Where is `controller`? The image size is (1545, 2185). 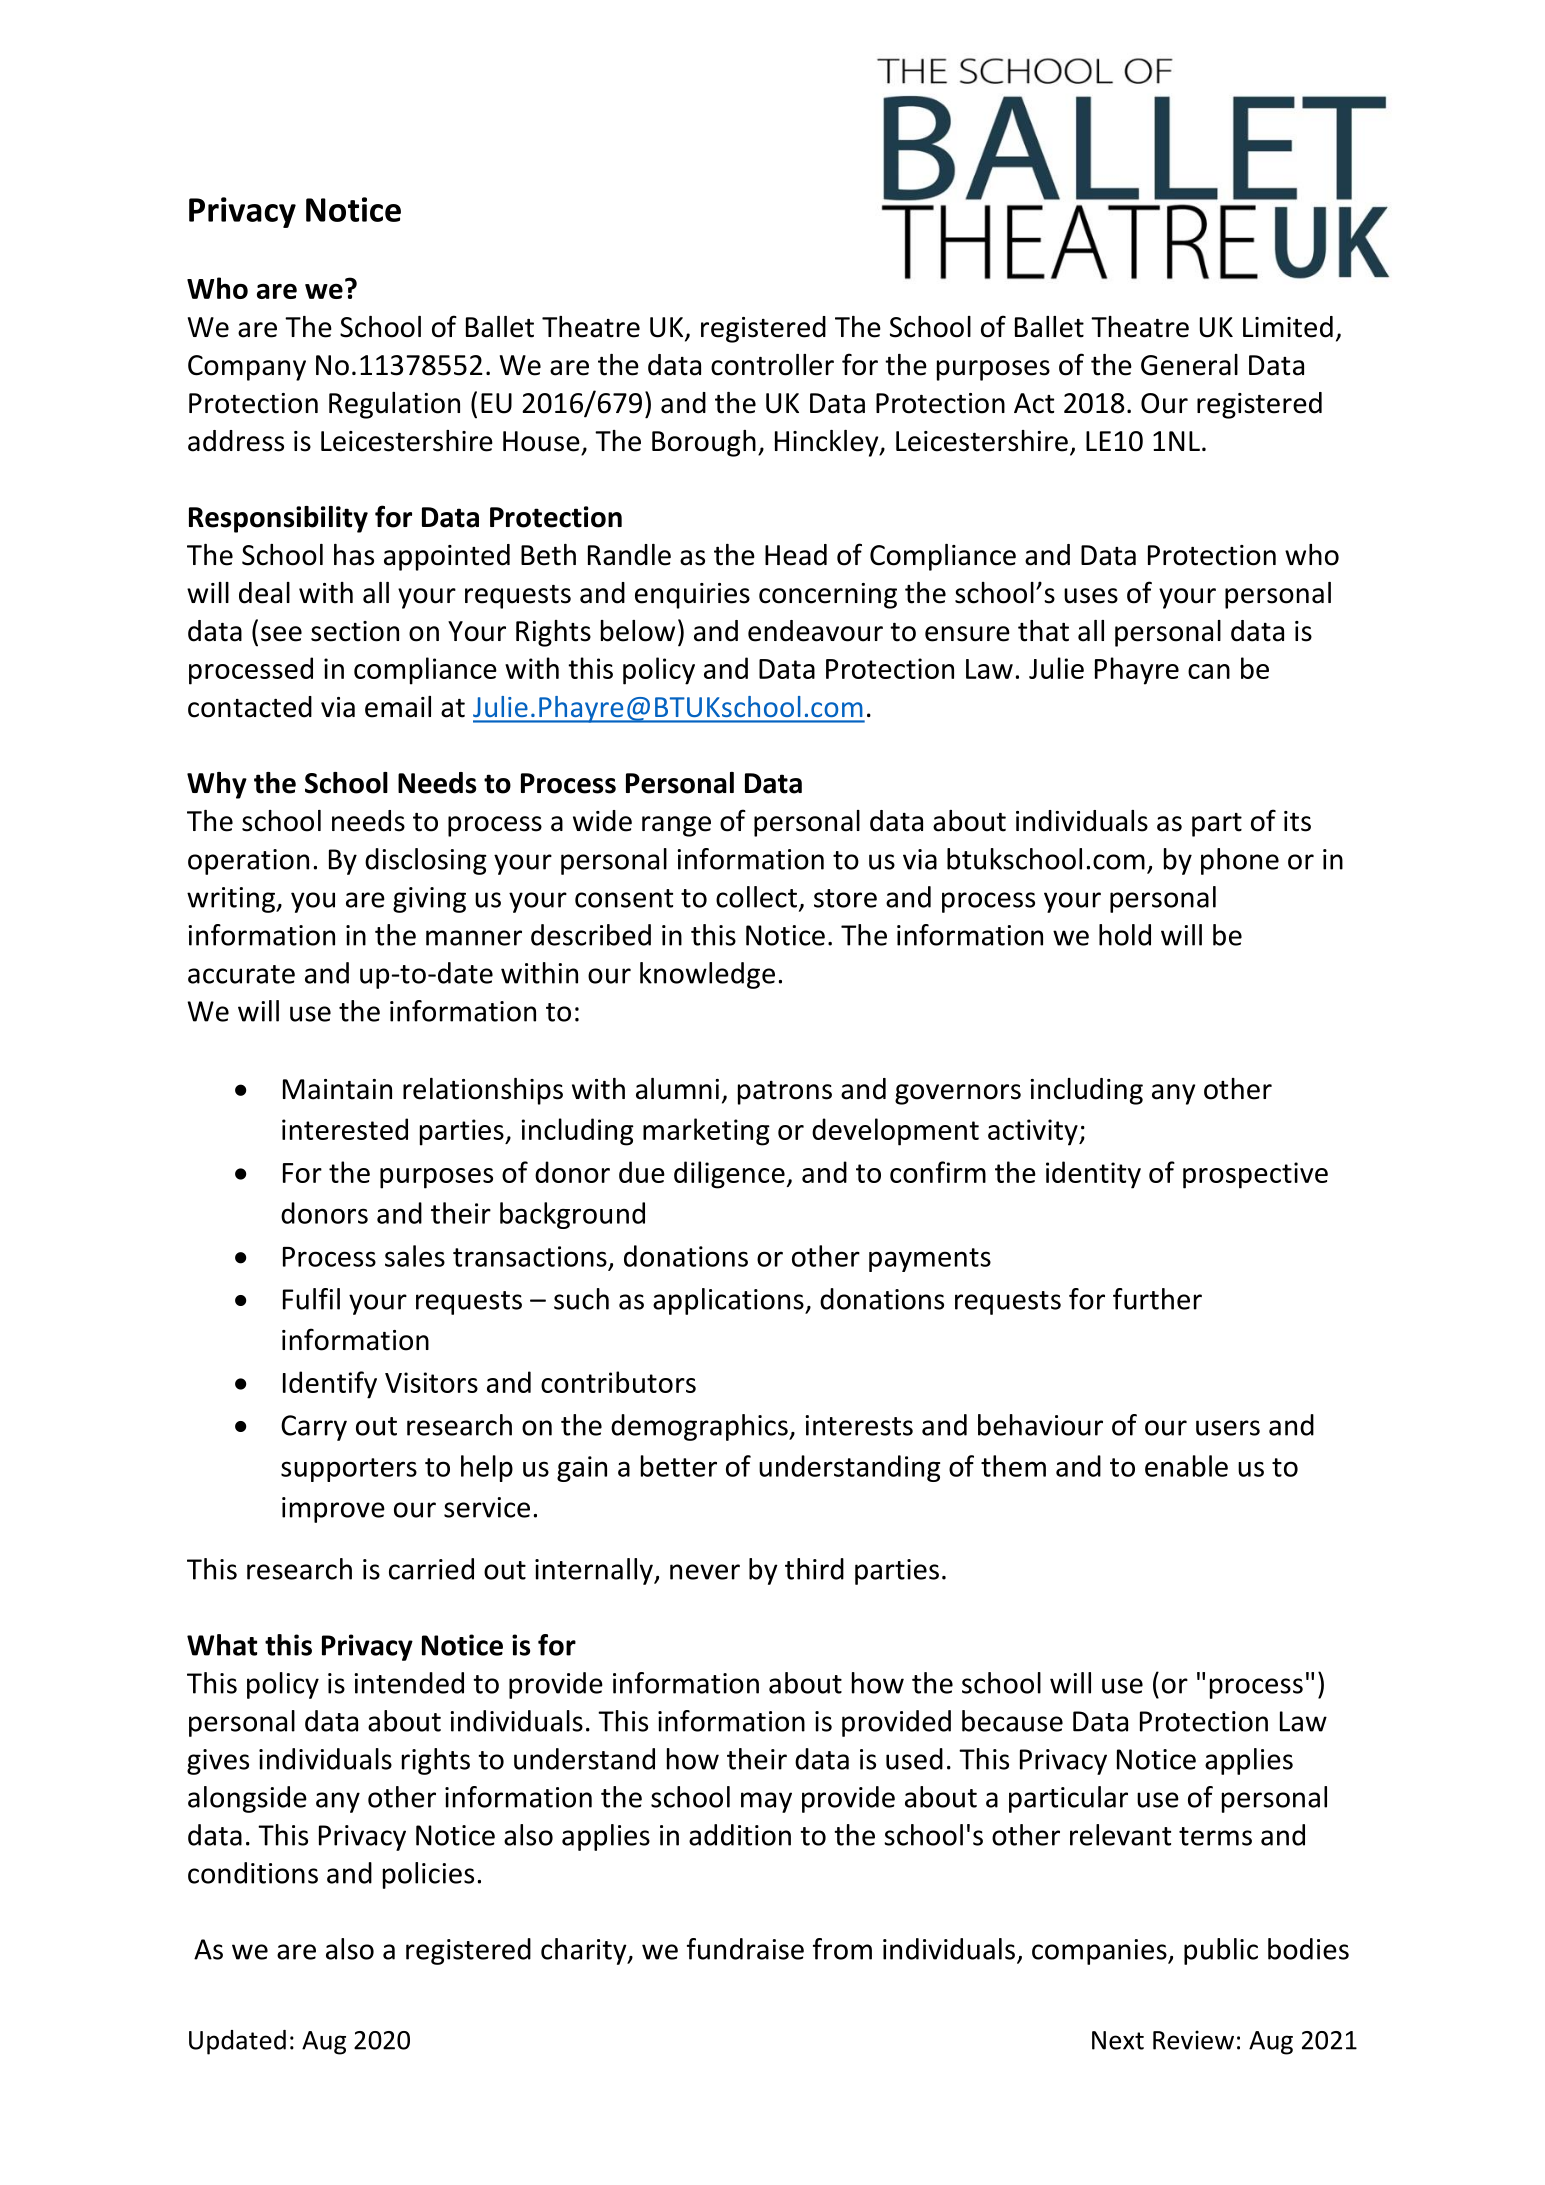
controller is located at coordinates (772, 365).
